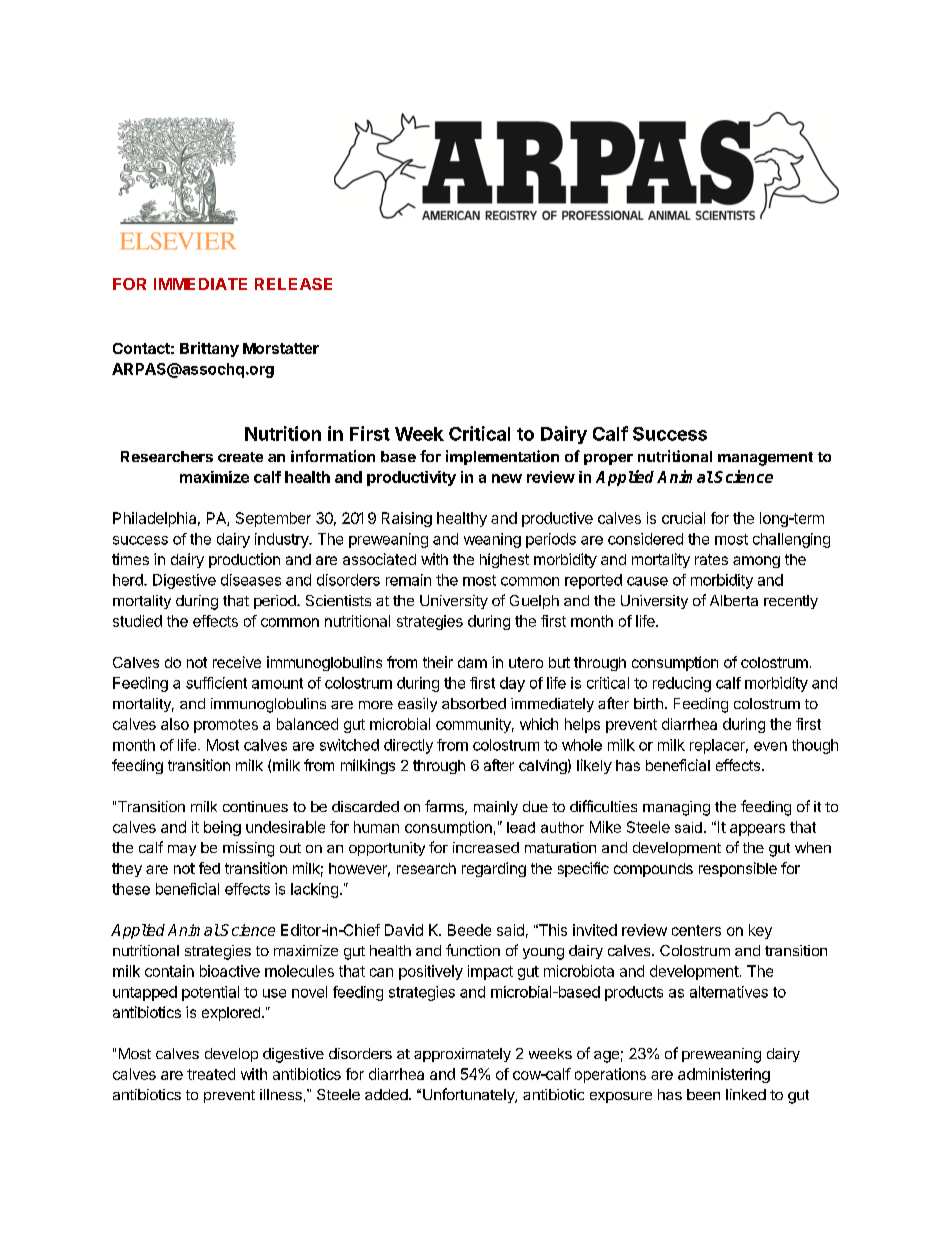 The height and width of the image is (1233, 952). Describe the element at coordinates (209, 349) in the image. I see `Brittany` at that location.
